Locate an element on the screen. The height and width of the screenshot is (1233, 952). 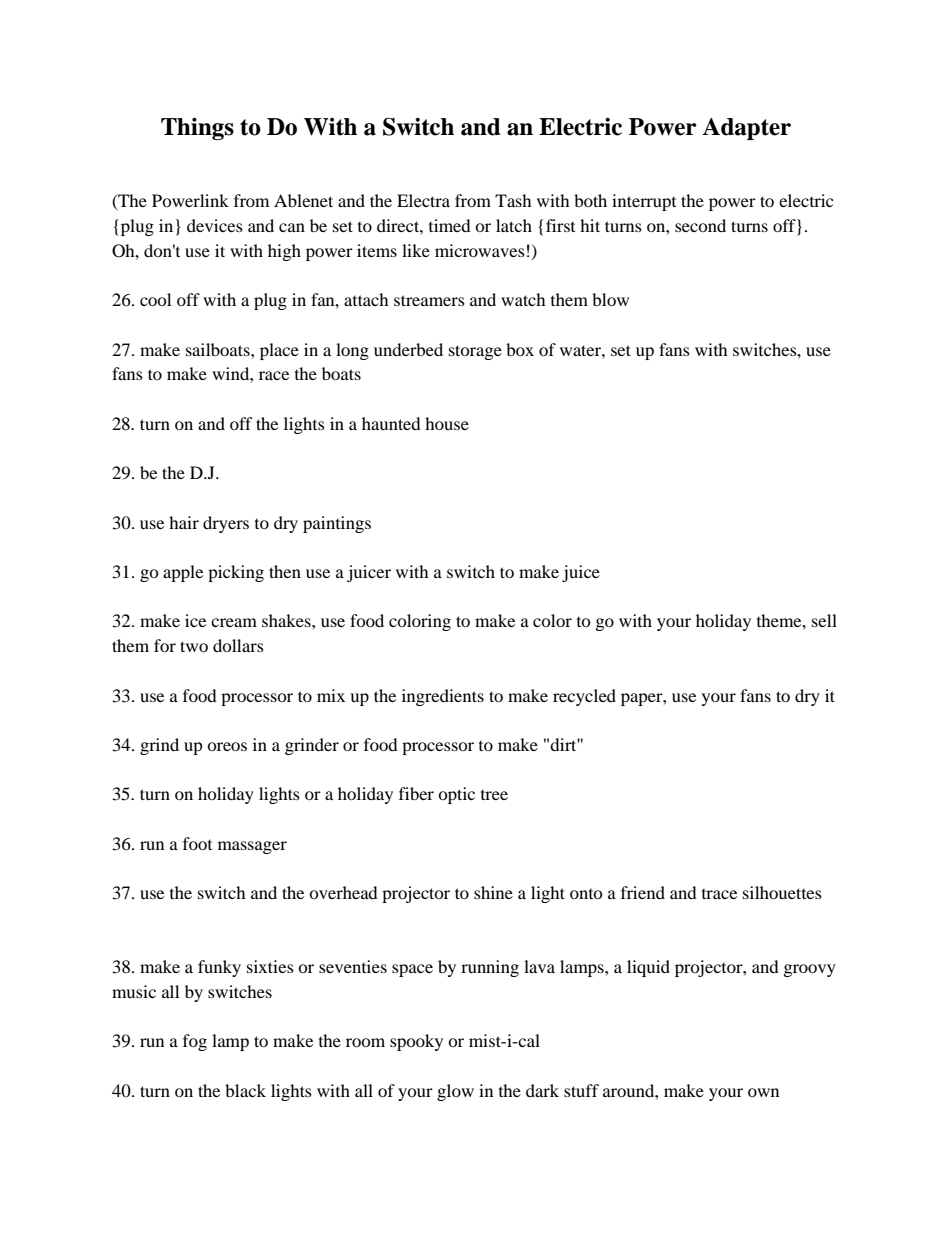
Tash is located at coordinates (513, 200).
